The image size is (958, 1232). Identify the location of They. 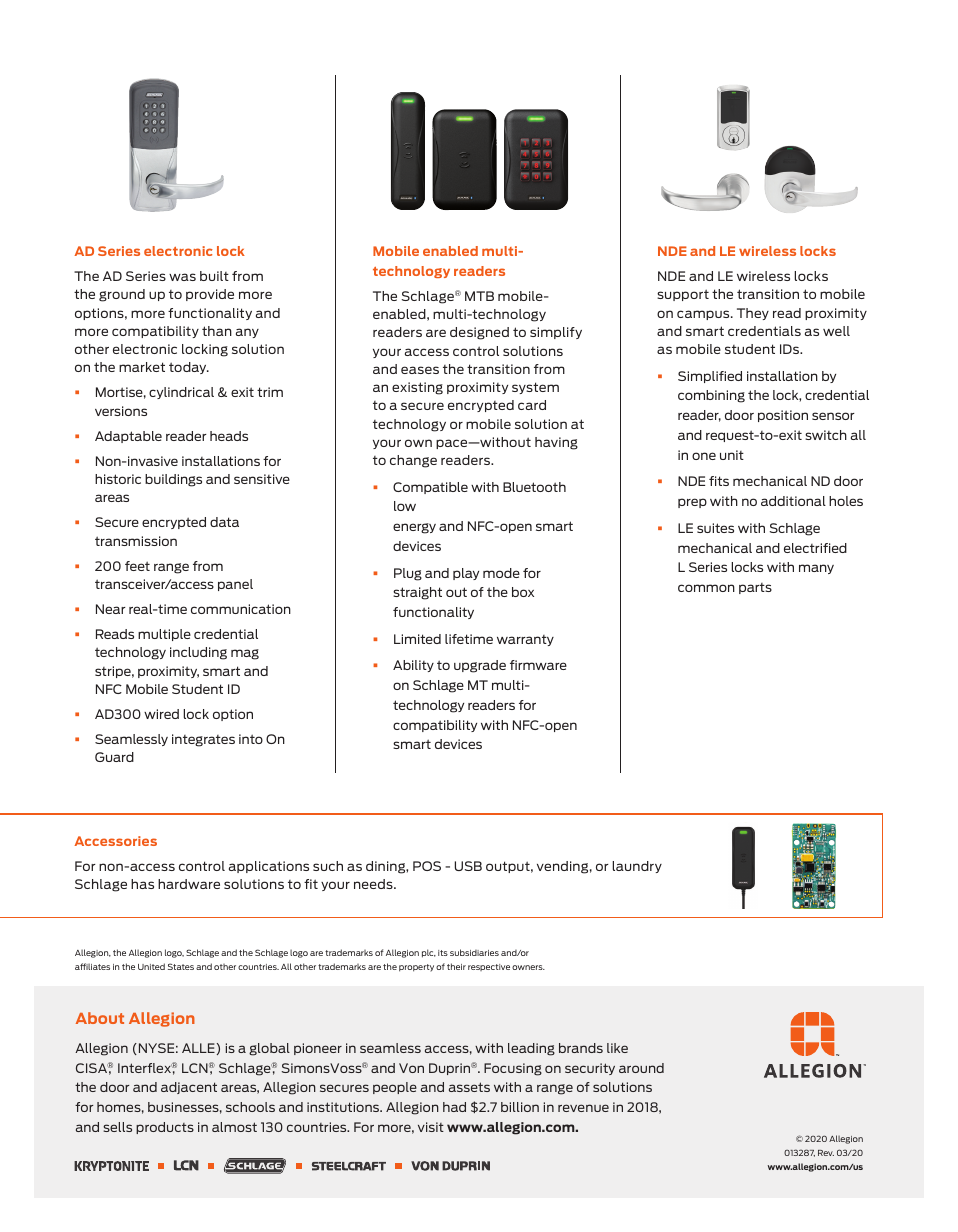
(753, 314).
